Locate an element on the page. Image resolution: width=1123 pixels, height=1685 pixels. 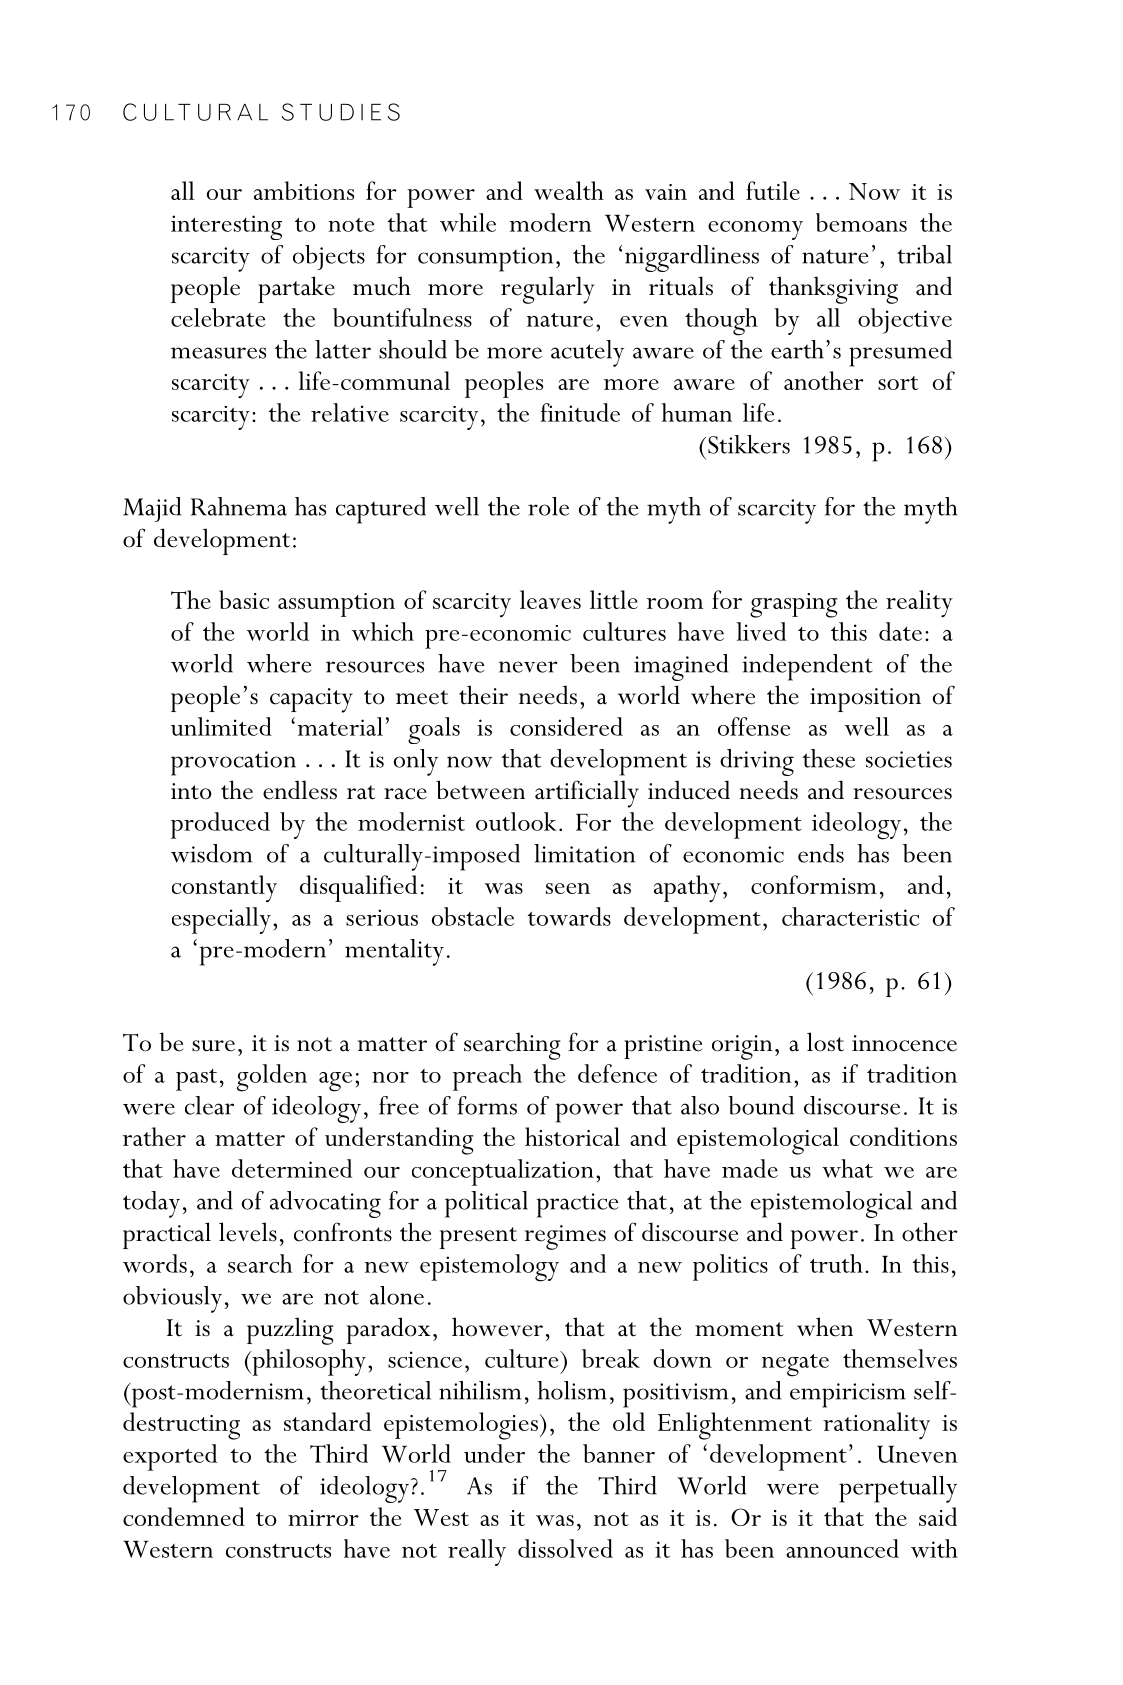
basic is located at coordinates (244, 599).
